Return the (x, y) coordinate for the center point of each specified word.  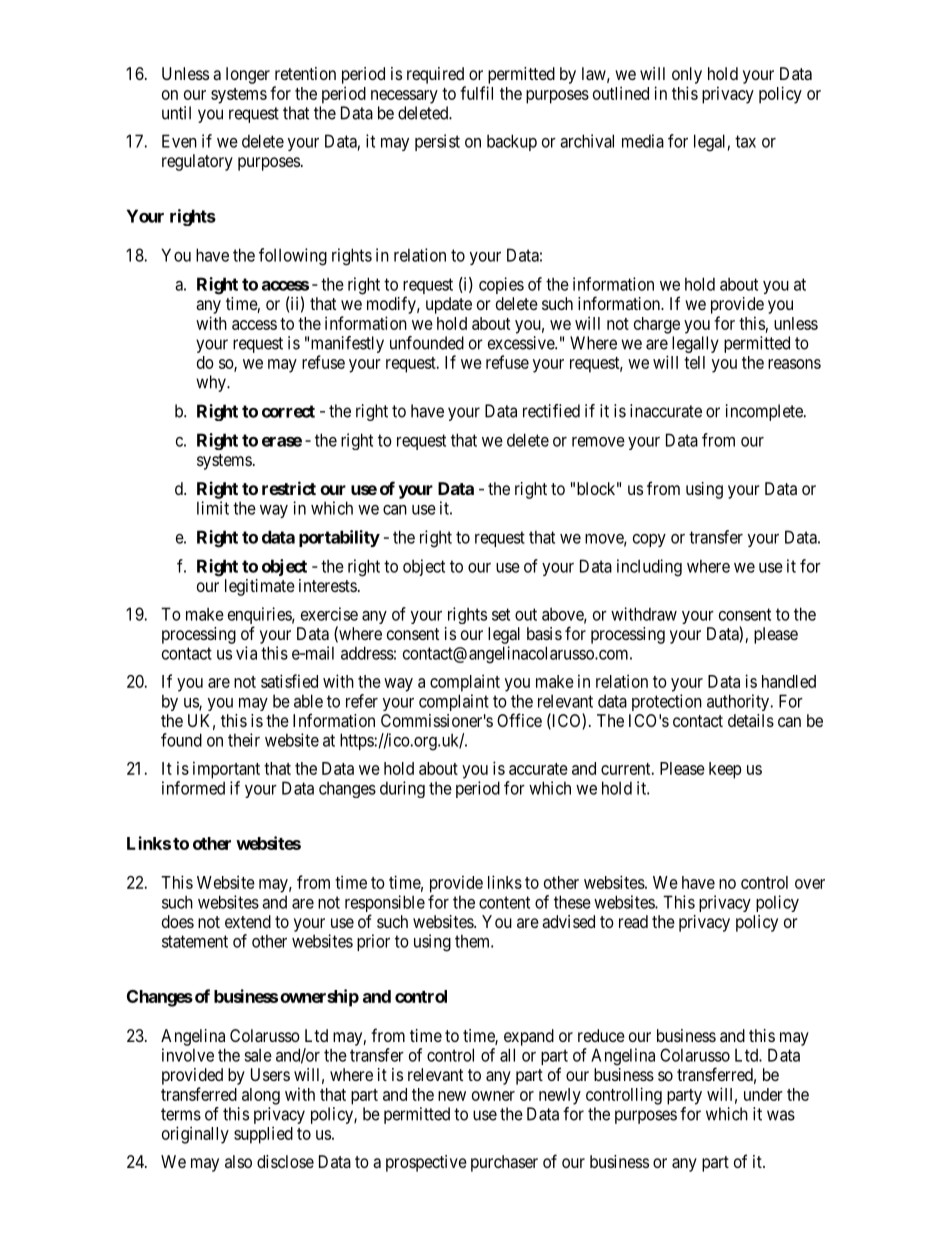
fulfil (476, 93)
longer (248, 75)
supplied (263, 1135)
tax (745, 141)
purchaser (504, 1163)
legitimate (260, 587)
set (501, 614)
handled (789, 681)
